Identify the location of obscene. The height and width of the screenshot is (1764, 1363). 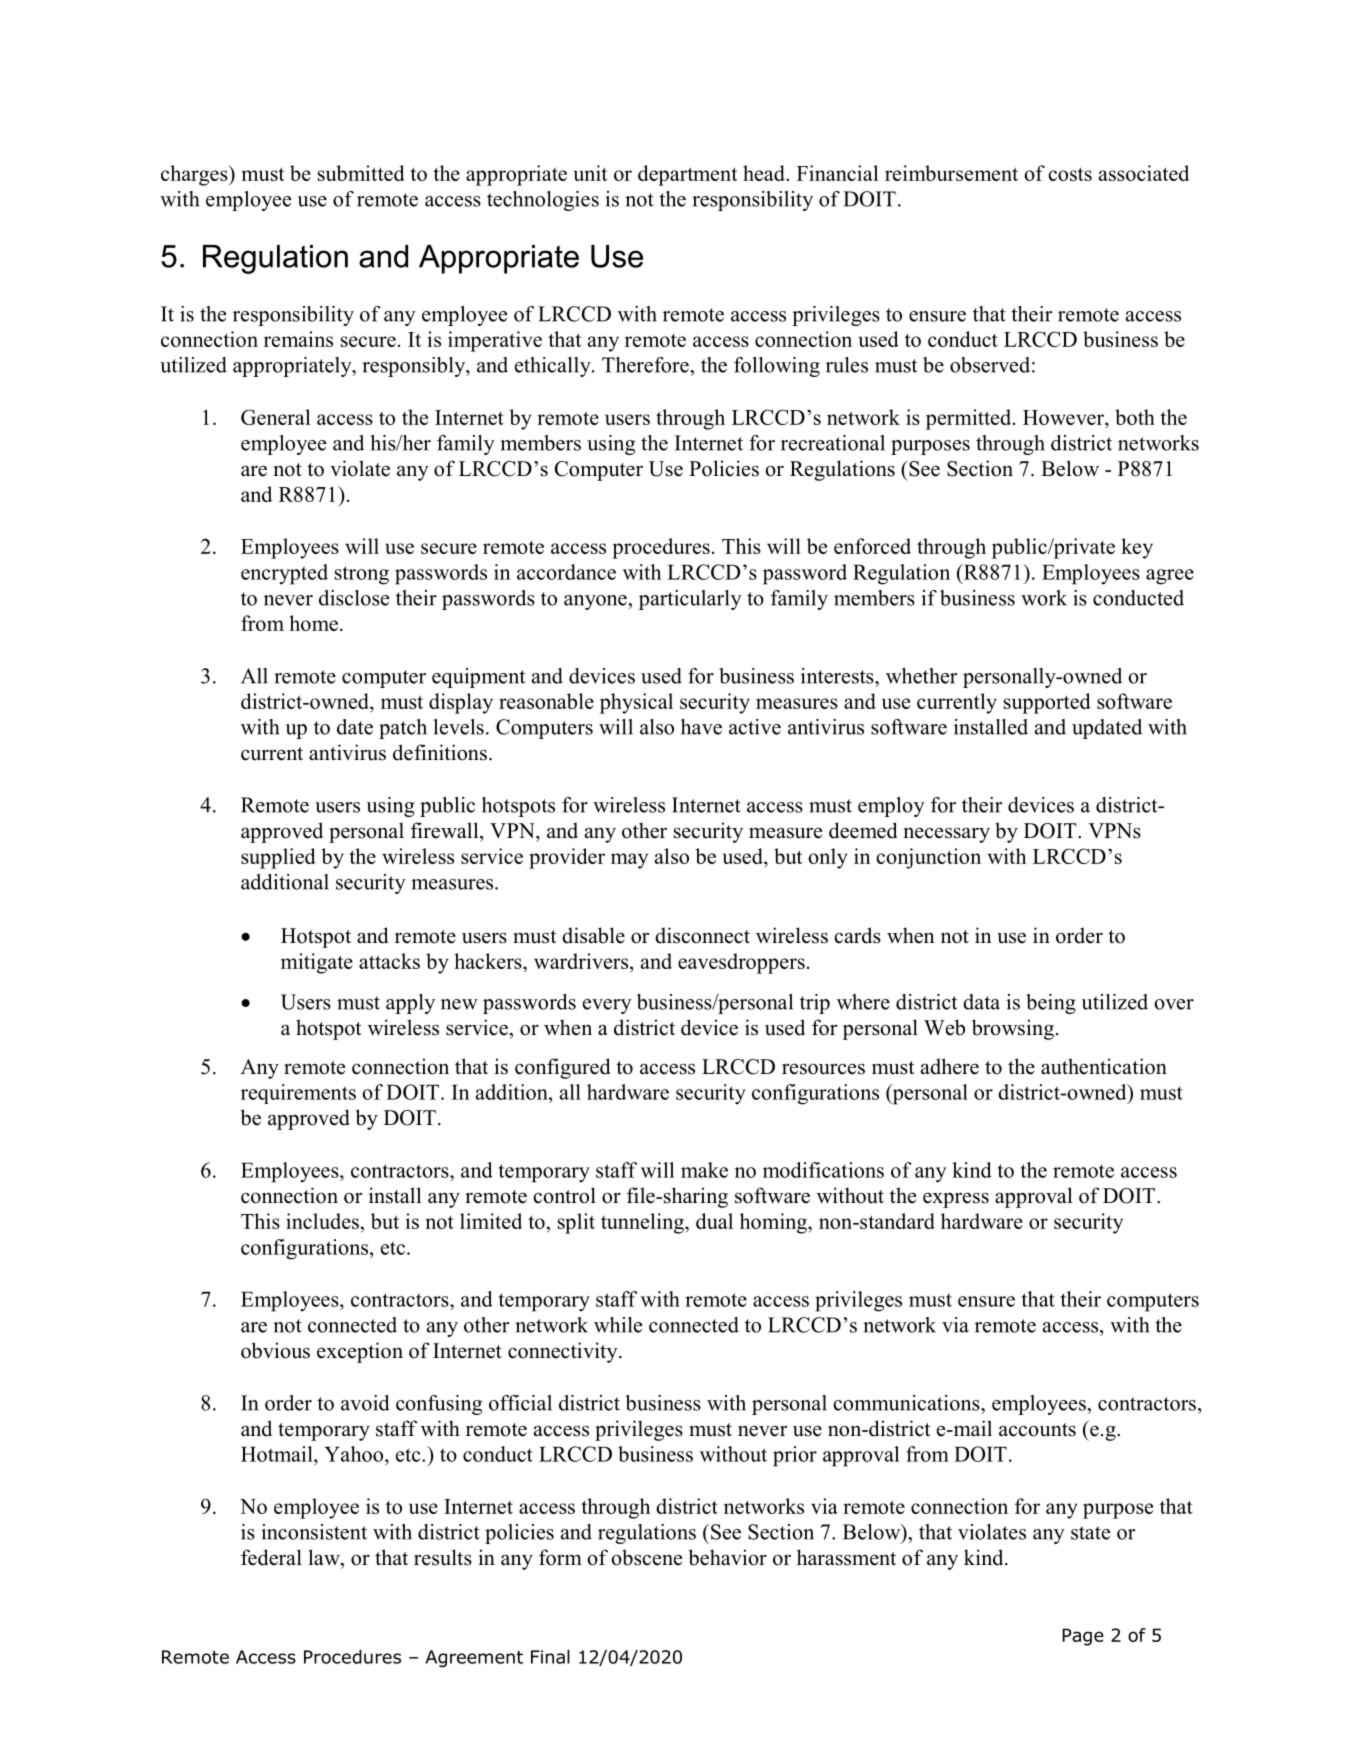
(646, 1557).
